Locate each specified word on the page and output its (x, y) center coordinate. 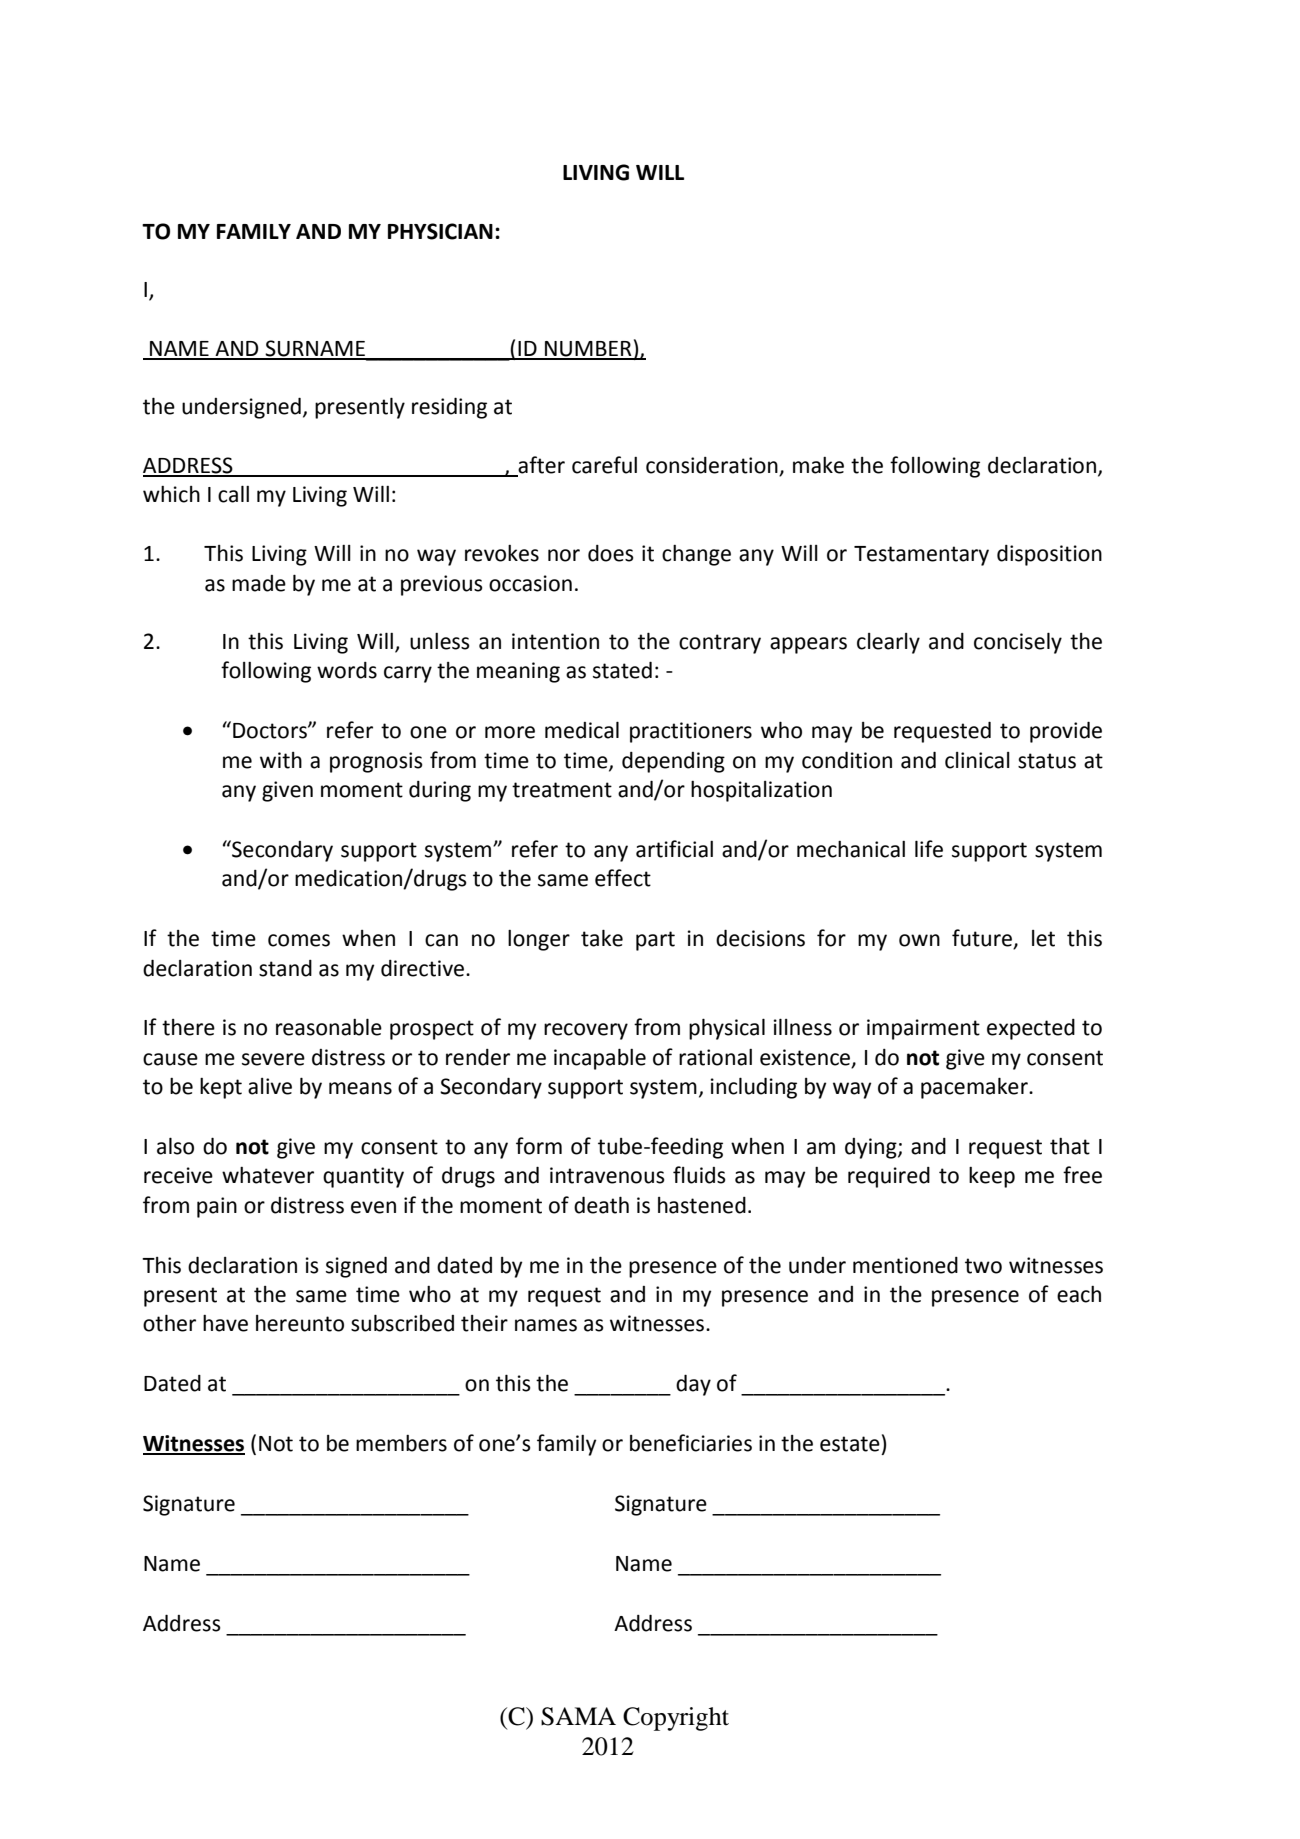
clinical (977, 760)
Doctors (271, 731)
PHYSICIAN (440, 231)
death (601, 1205)
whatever (268, 1175)
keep (992, 1177)
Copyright (676, 1719)
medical (582, 730)
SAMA (578, 1716)
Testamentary (921, 556)
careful (604, 465)
